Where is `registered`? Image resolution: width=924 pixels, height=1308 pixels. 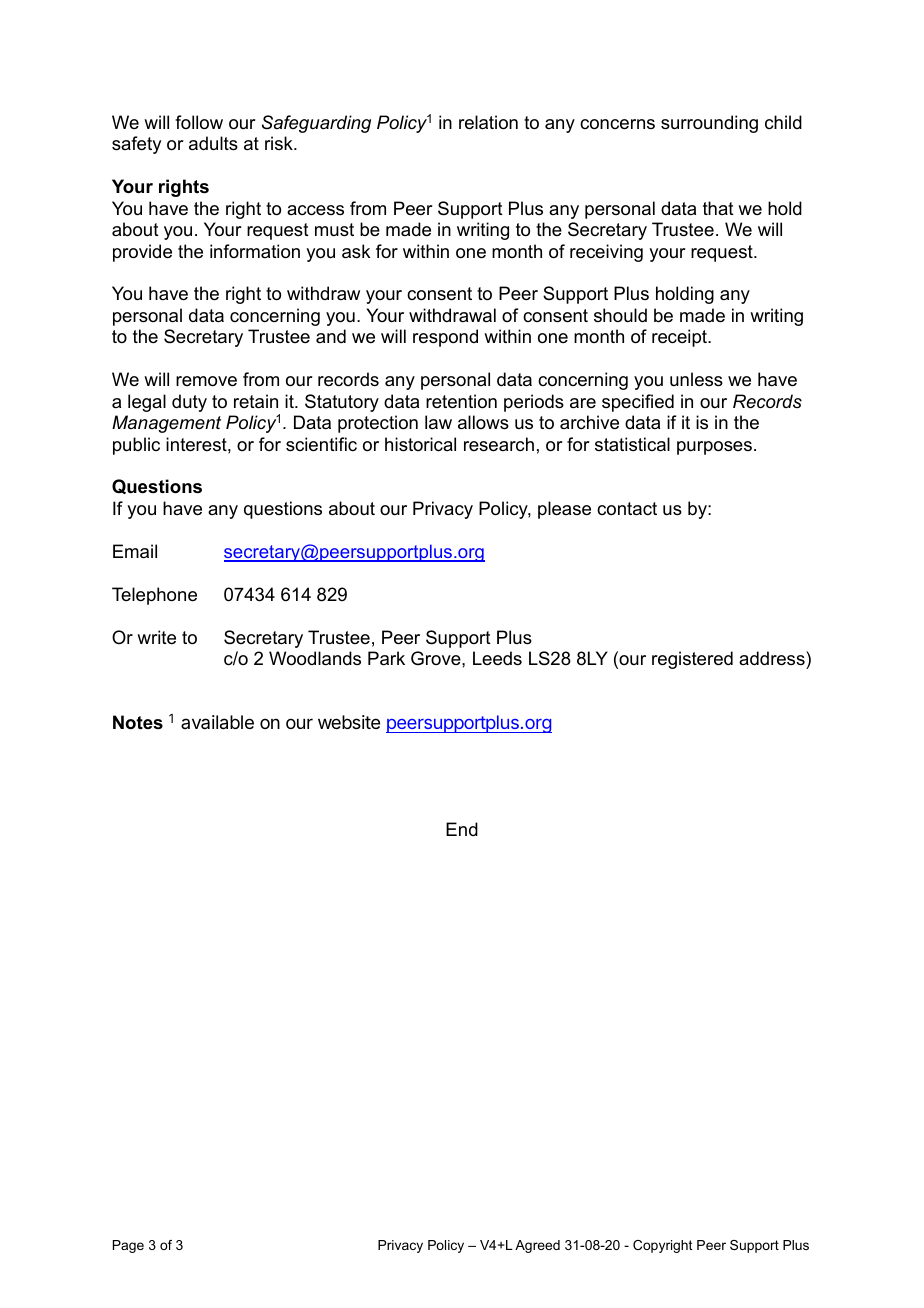
registered is located at coordinates (692, 660).
